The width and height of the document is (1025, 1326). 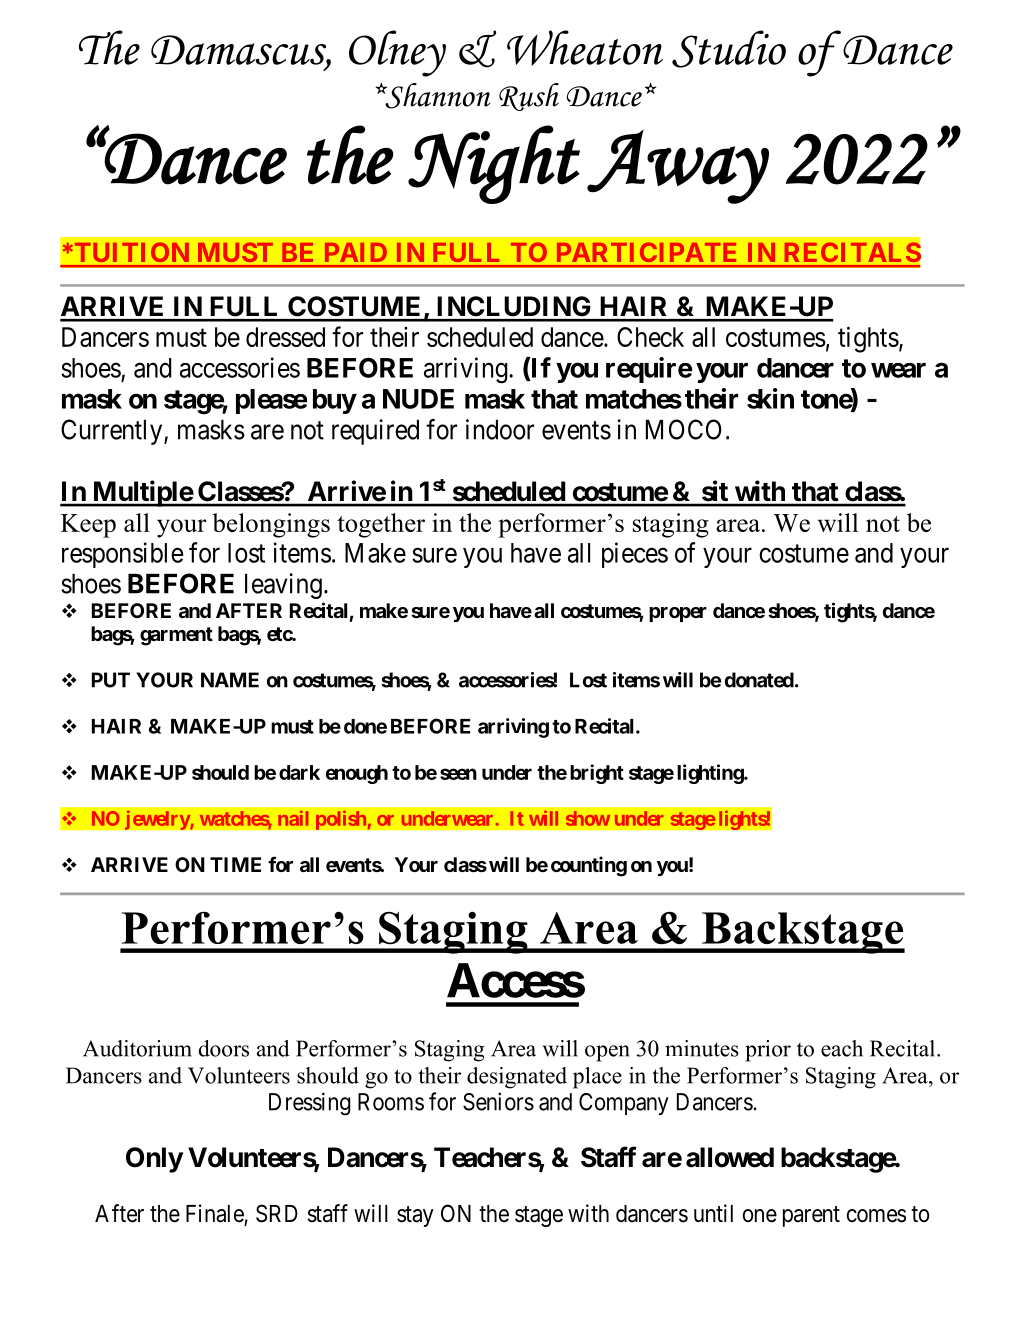 What do you see at coordinates (529, 97) in the document?
I see `Rush` at bounding box center [529, 97].
